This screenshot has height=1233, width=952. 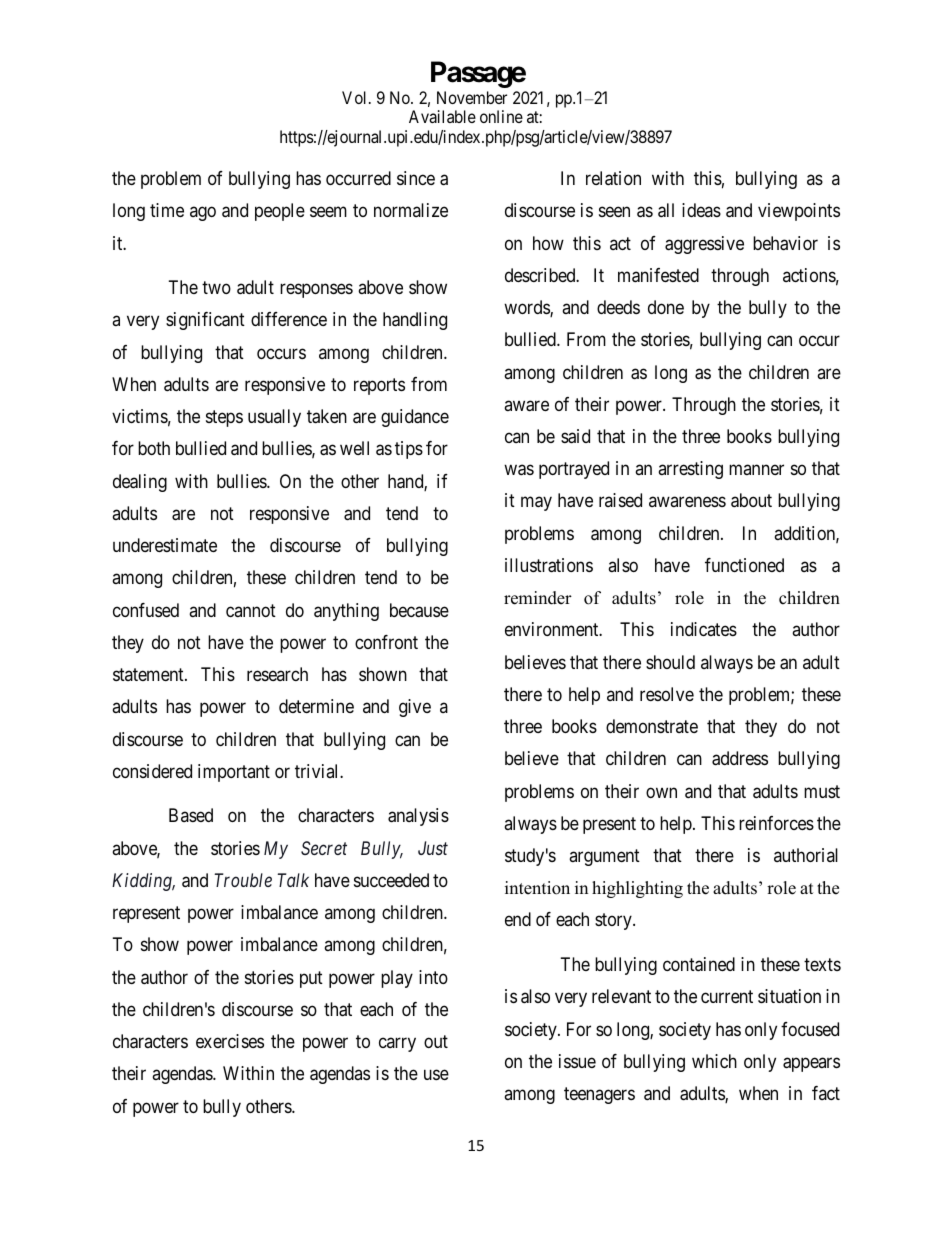 I want to click on reminder, so click(x=538, y=598).
